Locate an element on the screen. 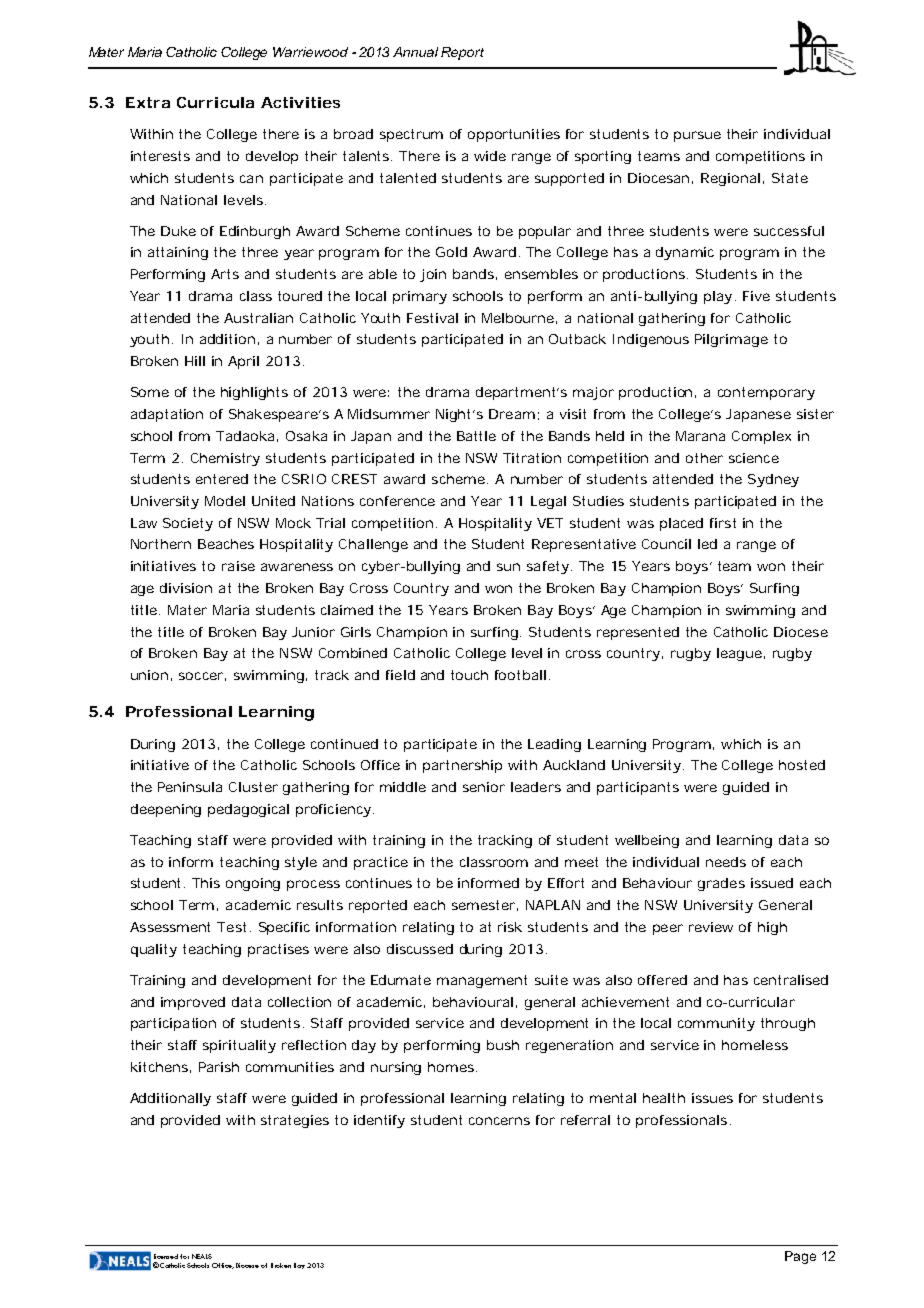 The image size is (924, 1308). league is located at coordinates (739, 654).
